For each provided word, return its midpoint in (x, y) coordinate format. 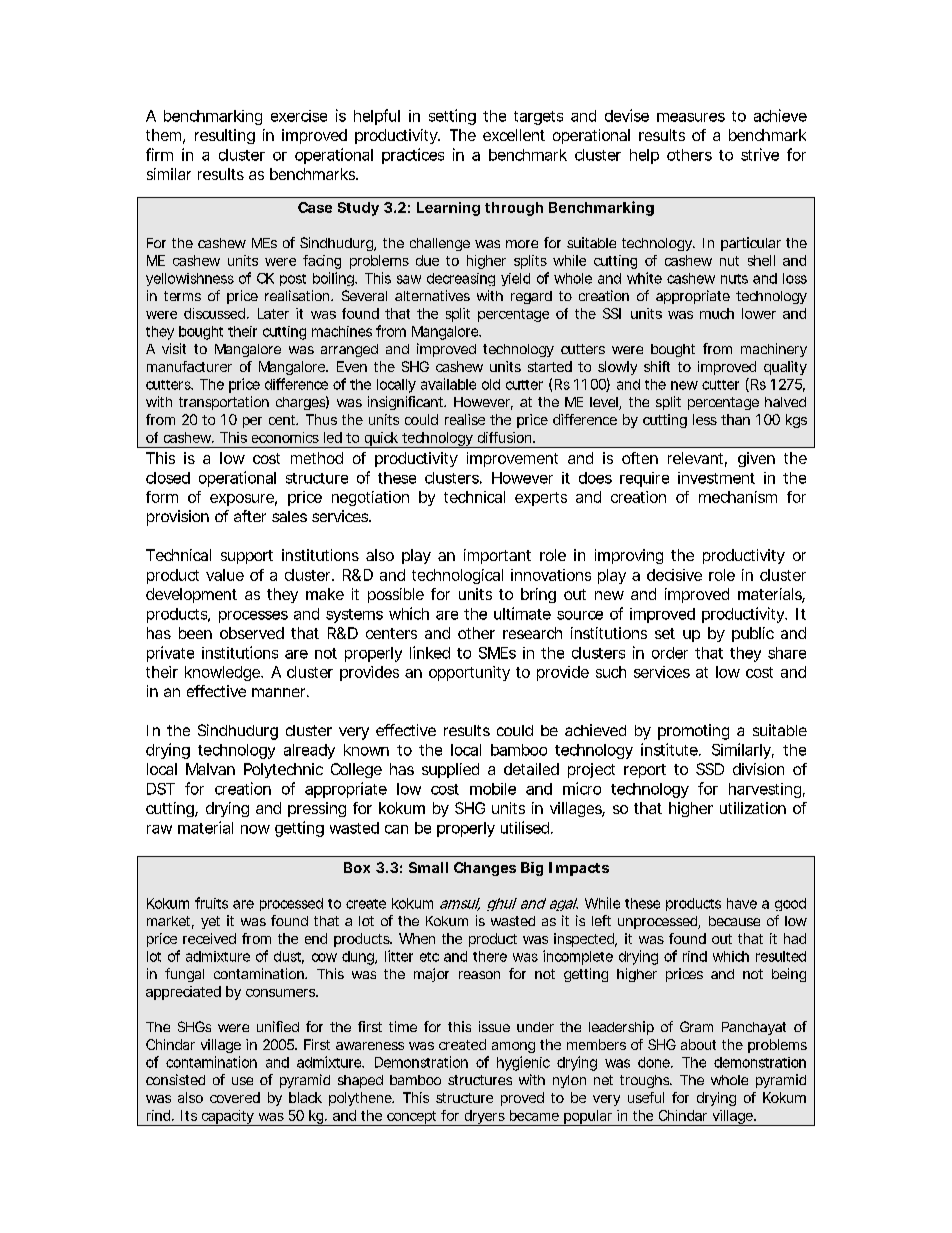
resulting (225, 136)
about (698, 1044)
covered (235, 1097)
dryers (485, 1118)
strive (760, 154)
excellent (514, 135)
